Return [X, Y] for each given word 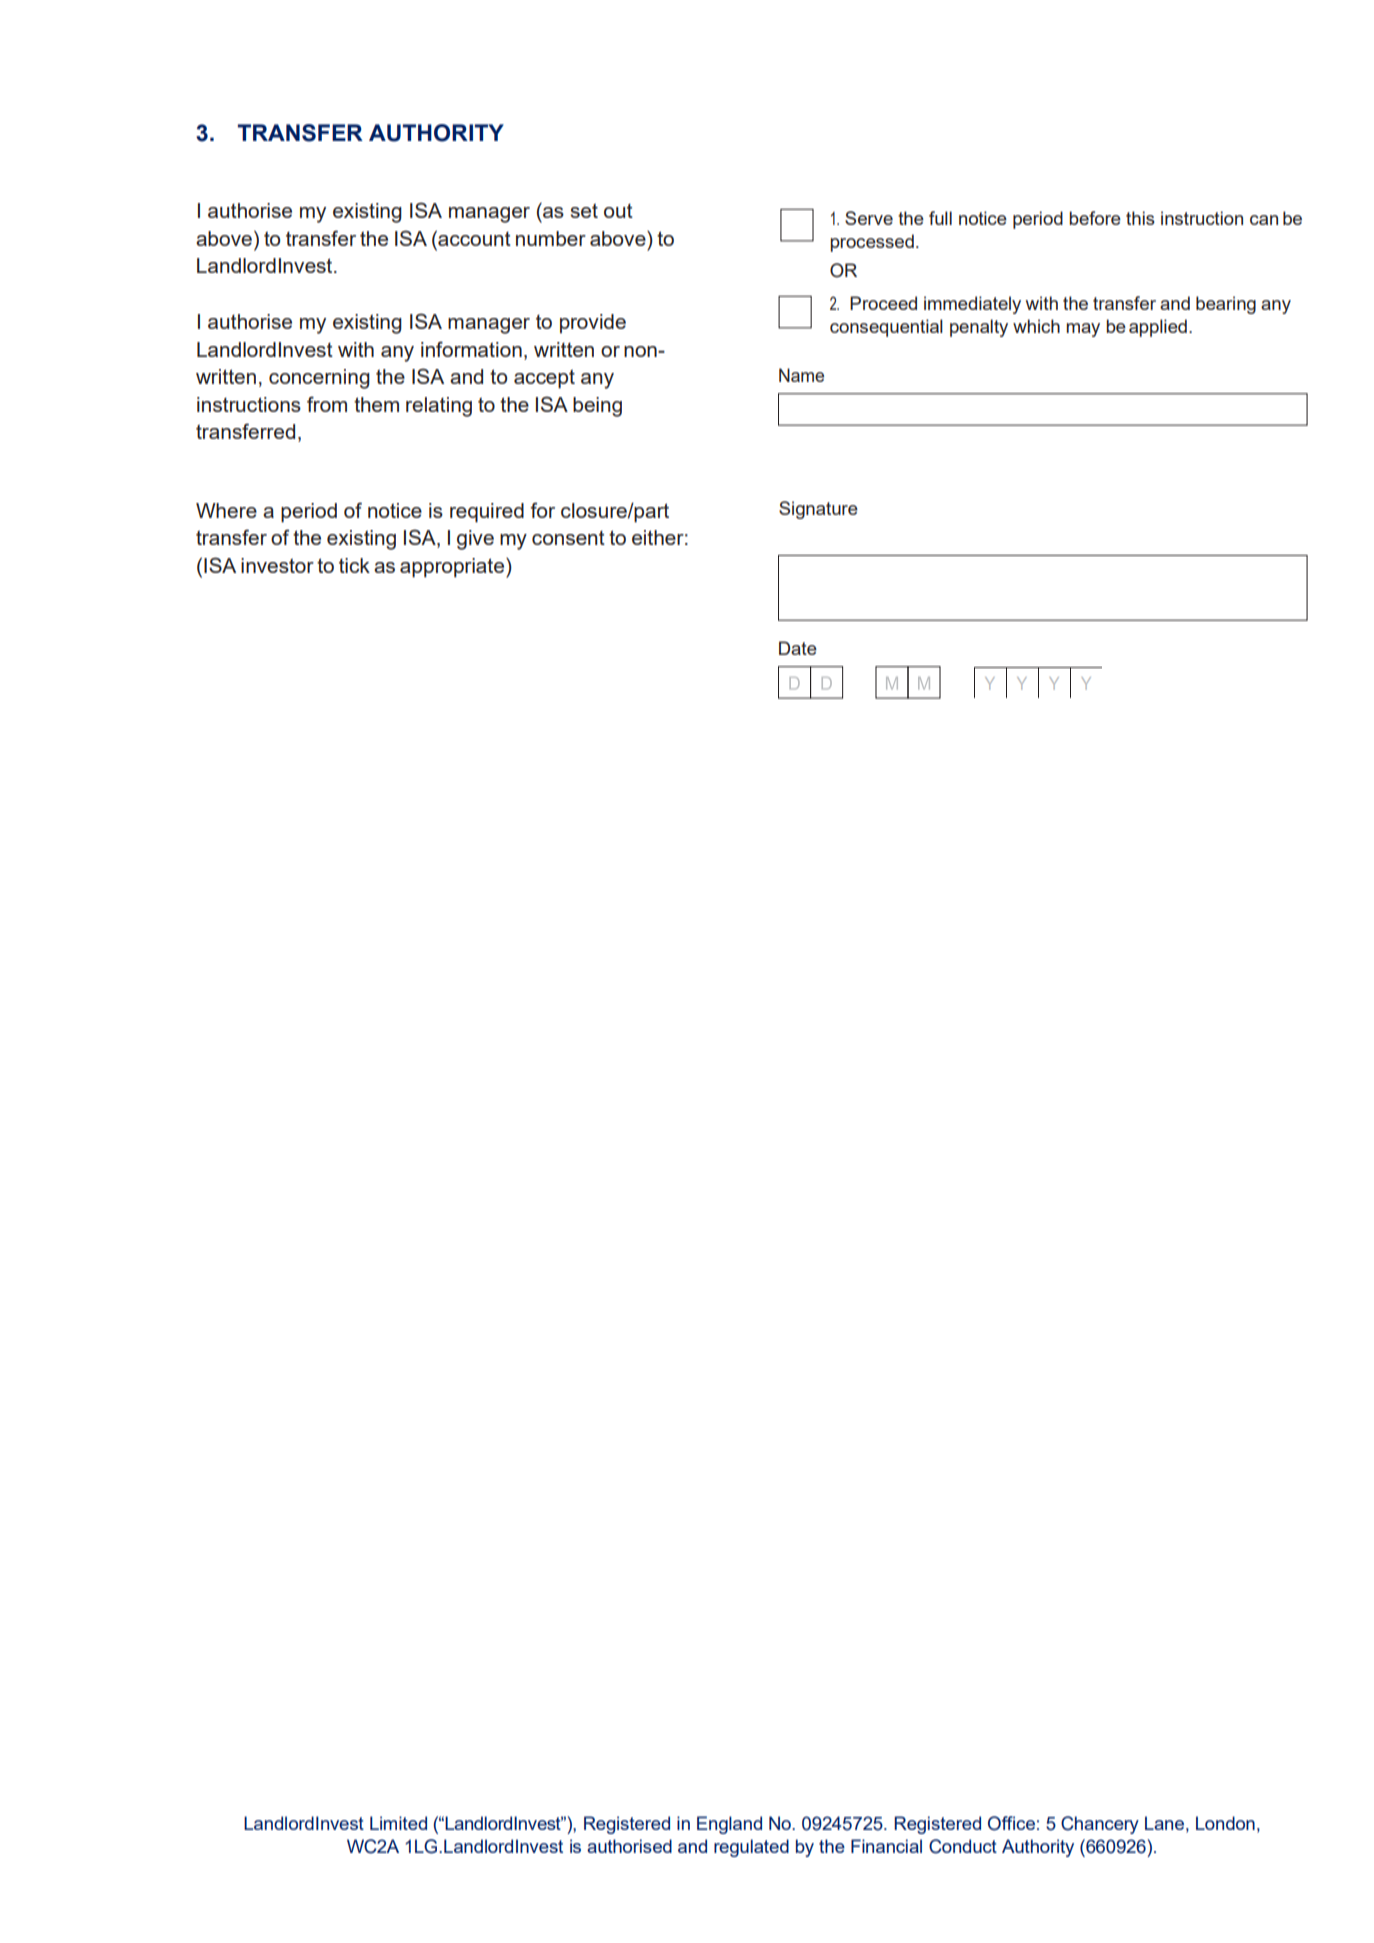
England [729, 1825]
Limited [398, 1823]
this [1140, 218]
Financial [886, 1846]
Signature [818, 510]
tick [354, 565]
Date [798, 648]
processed [872, 243]
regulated [751, 1848]
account [473, 238]
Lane [1164, 1823]
